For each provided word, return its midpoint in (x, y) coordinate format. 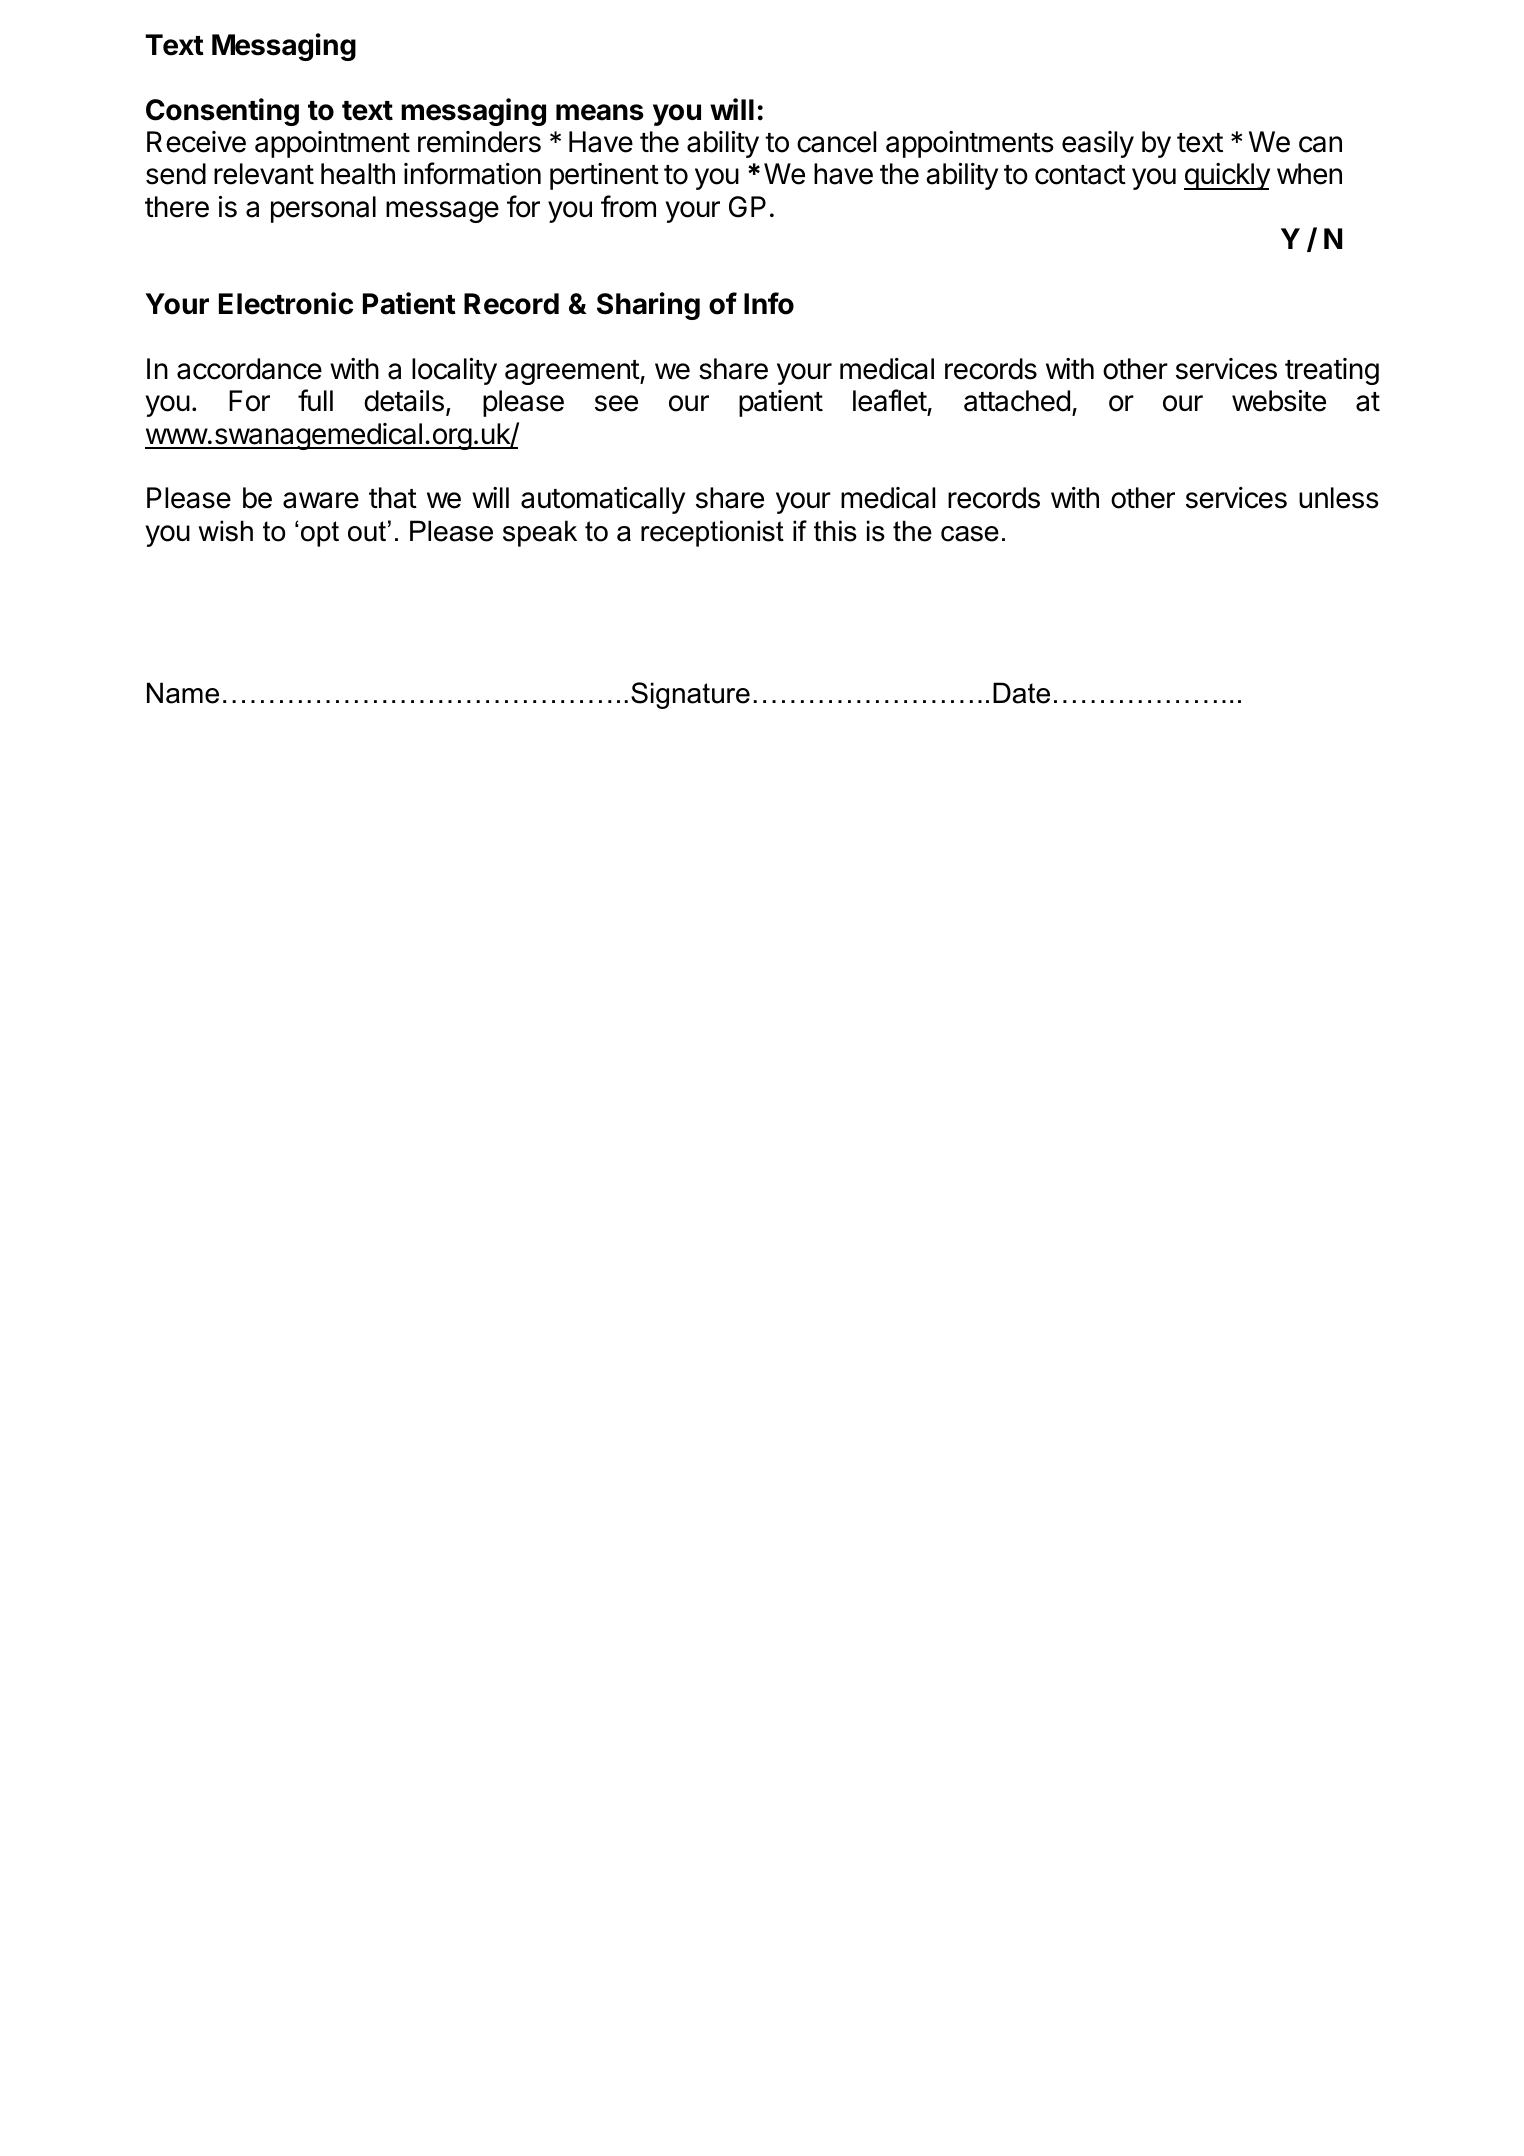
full (315, 400)
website (1279, 401)
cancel (836, 142)
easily (1098, 144)
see (616, 403)
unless (1339, 498)
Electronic (286, 303)
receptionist (712, 533)
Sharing (648, 306)
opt (320, 534)
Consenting (222, 112)
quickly (1227, 176)
